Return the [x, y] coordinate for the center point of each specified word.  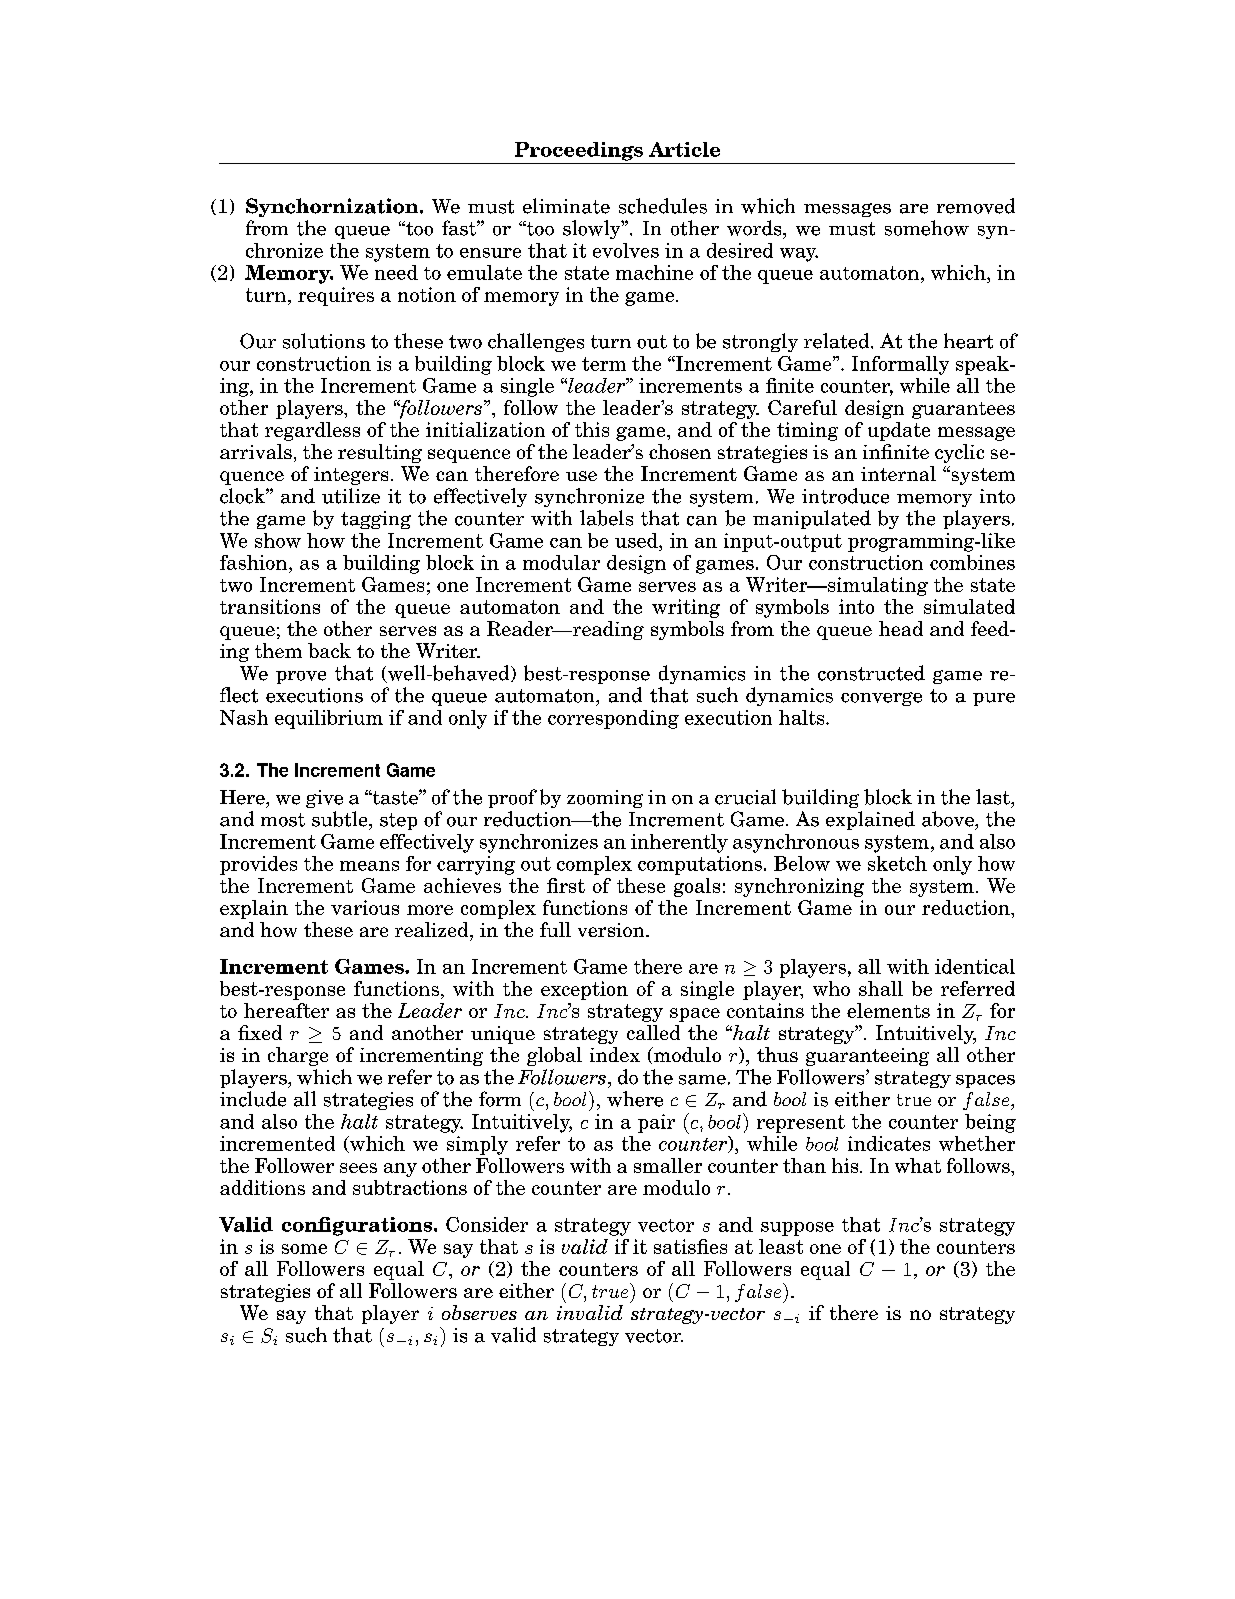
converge [881, 699]
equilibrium [329, 719]
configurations [358, 1226]
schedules [663, 206]
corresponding [613, 719]
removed [976, 206]
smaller [668, 1165]
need [396, 272]
